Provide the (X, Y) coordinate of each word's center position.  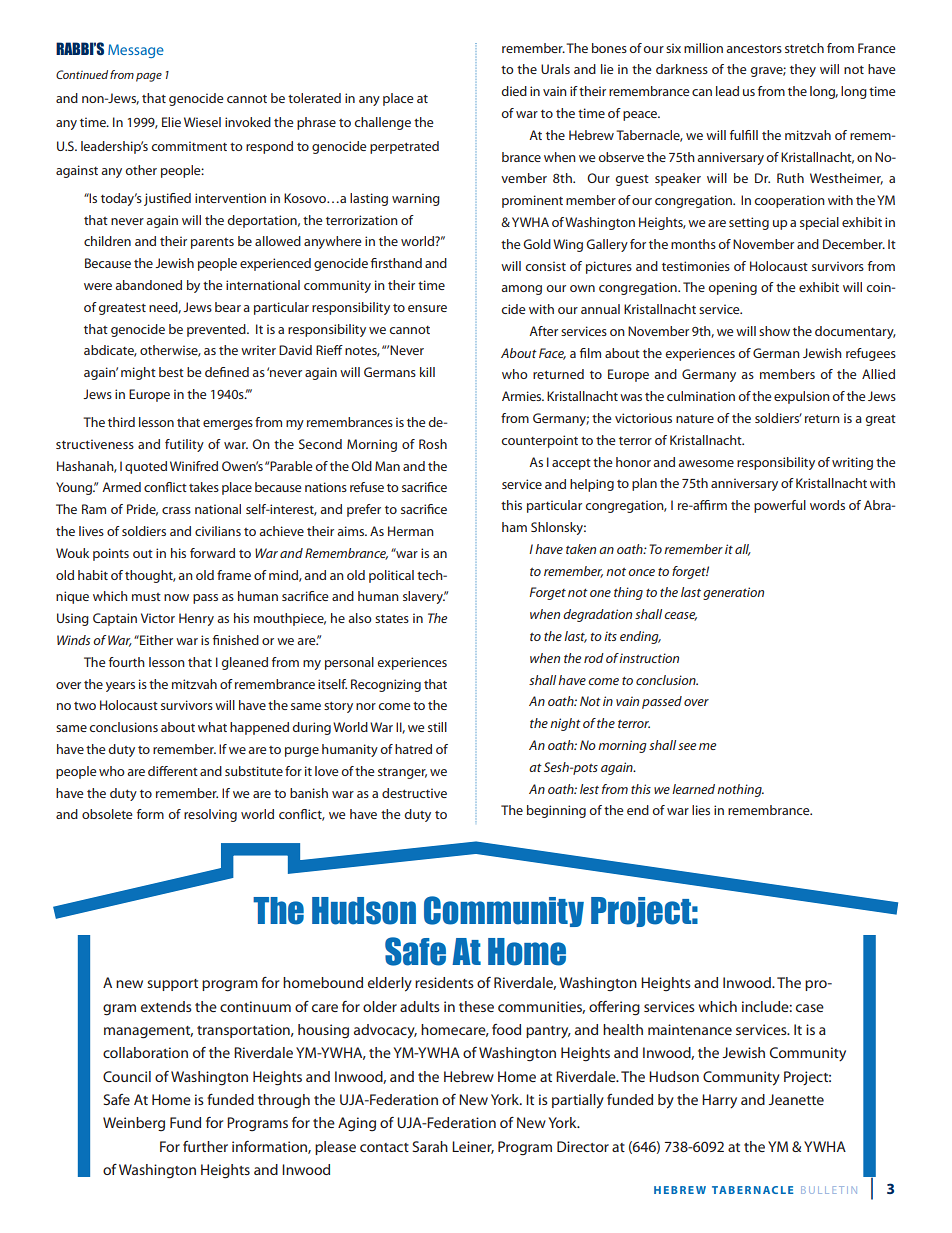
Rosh (433, 444)
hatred (413, 749)
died (514, 91)
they (803, 70)
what (212, 727)
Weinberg (134, 1124)
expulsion (802, 397)
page (149, 77)
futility (184, 445)
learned (693, 789)
